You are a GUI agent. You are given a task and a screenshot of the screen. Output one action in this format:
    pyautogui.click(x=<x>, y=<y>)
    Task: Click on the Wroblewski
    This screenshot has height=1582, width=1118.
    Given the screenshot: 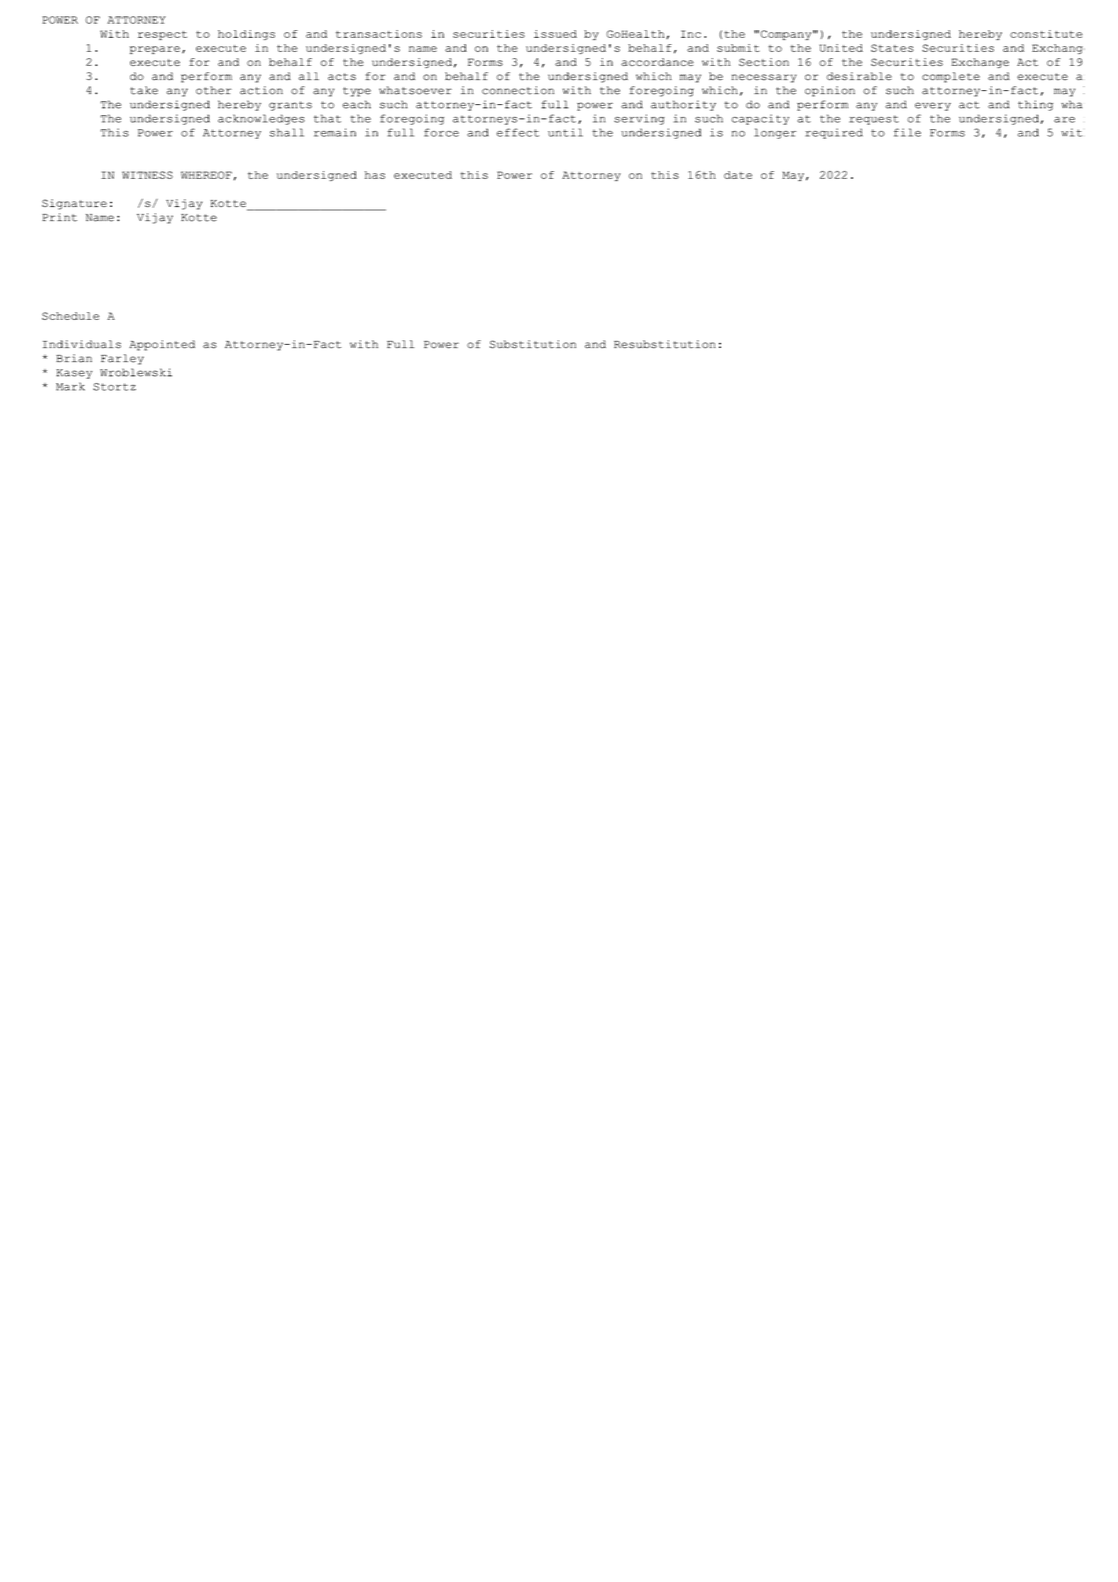 What is the action you would take?
    pyautogui.click(x=136, y=372)
